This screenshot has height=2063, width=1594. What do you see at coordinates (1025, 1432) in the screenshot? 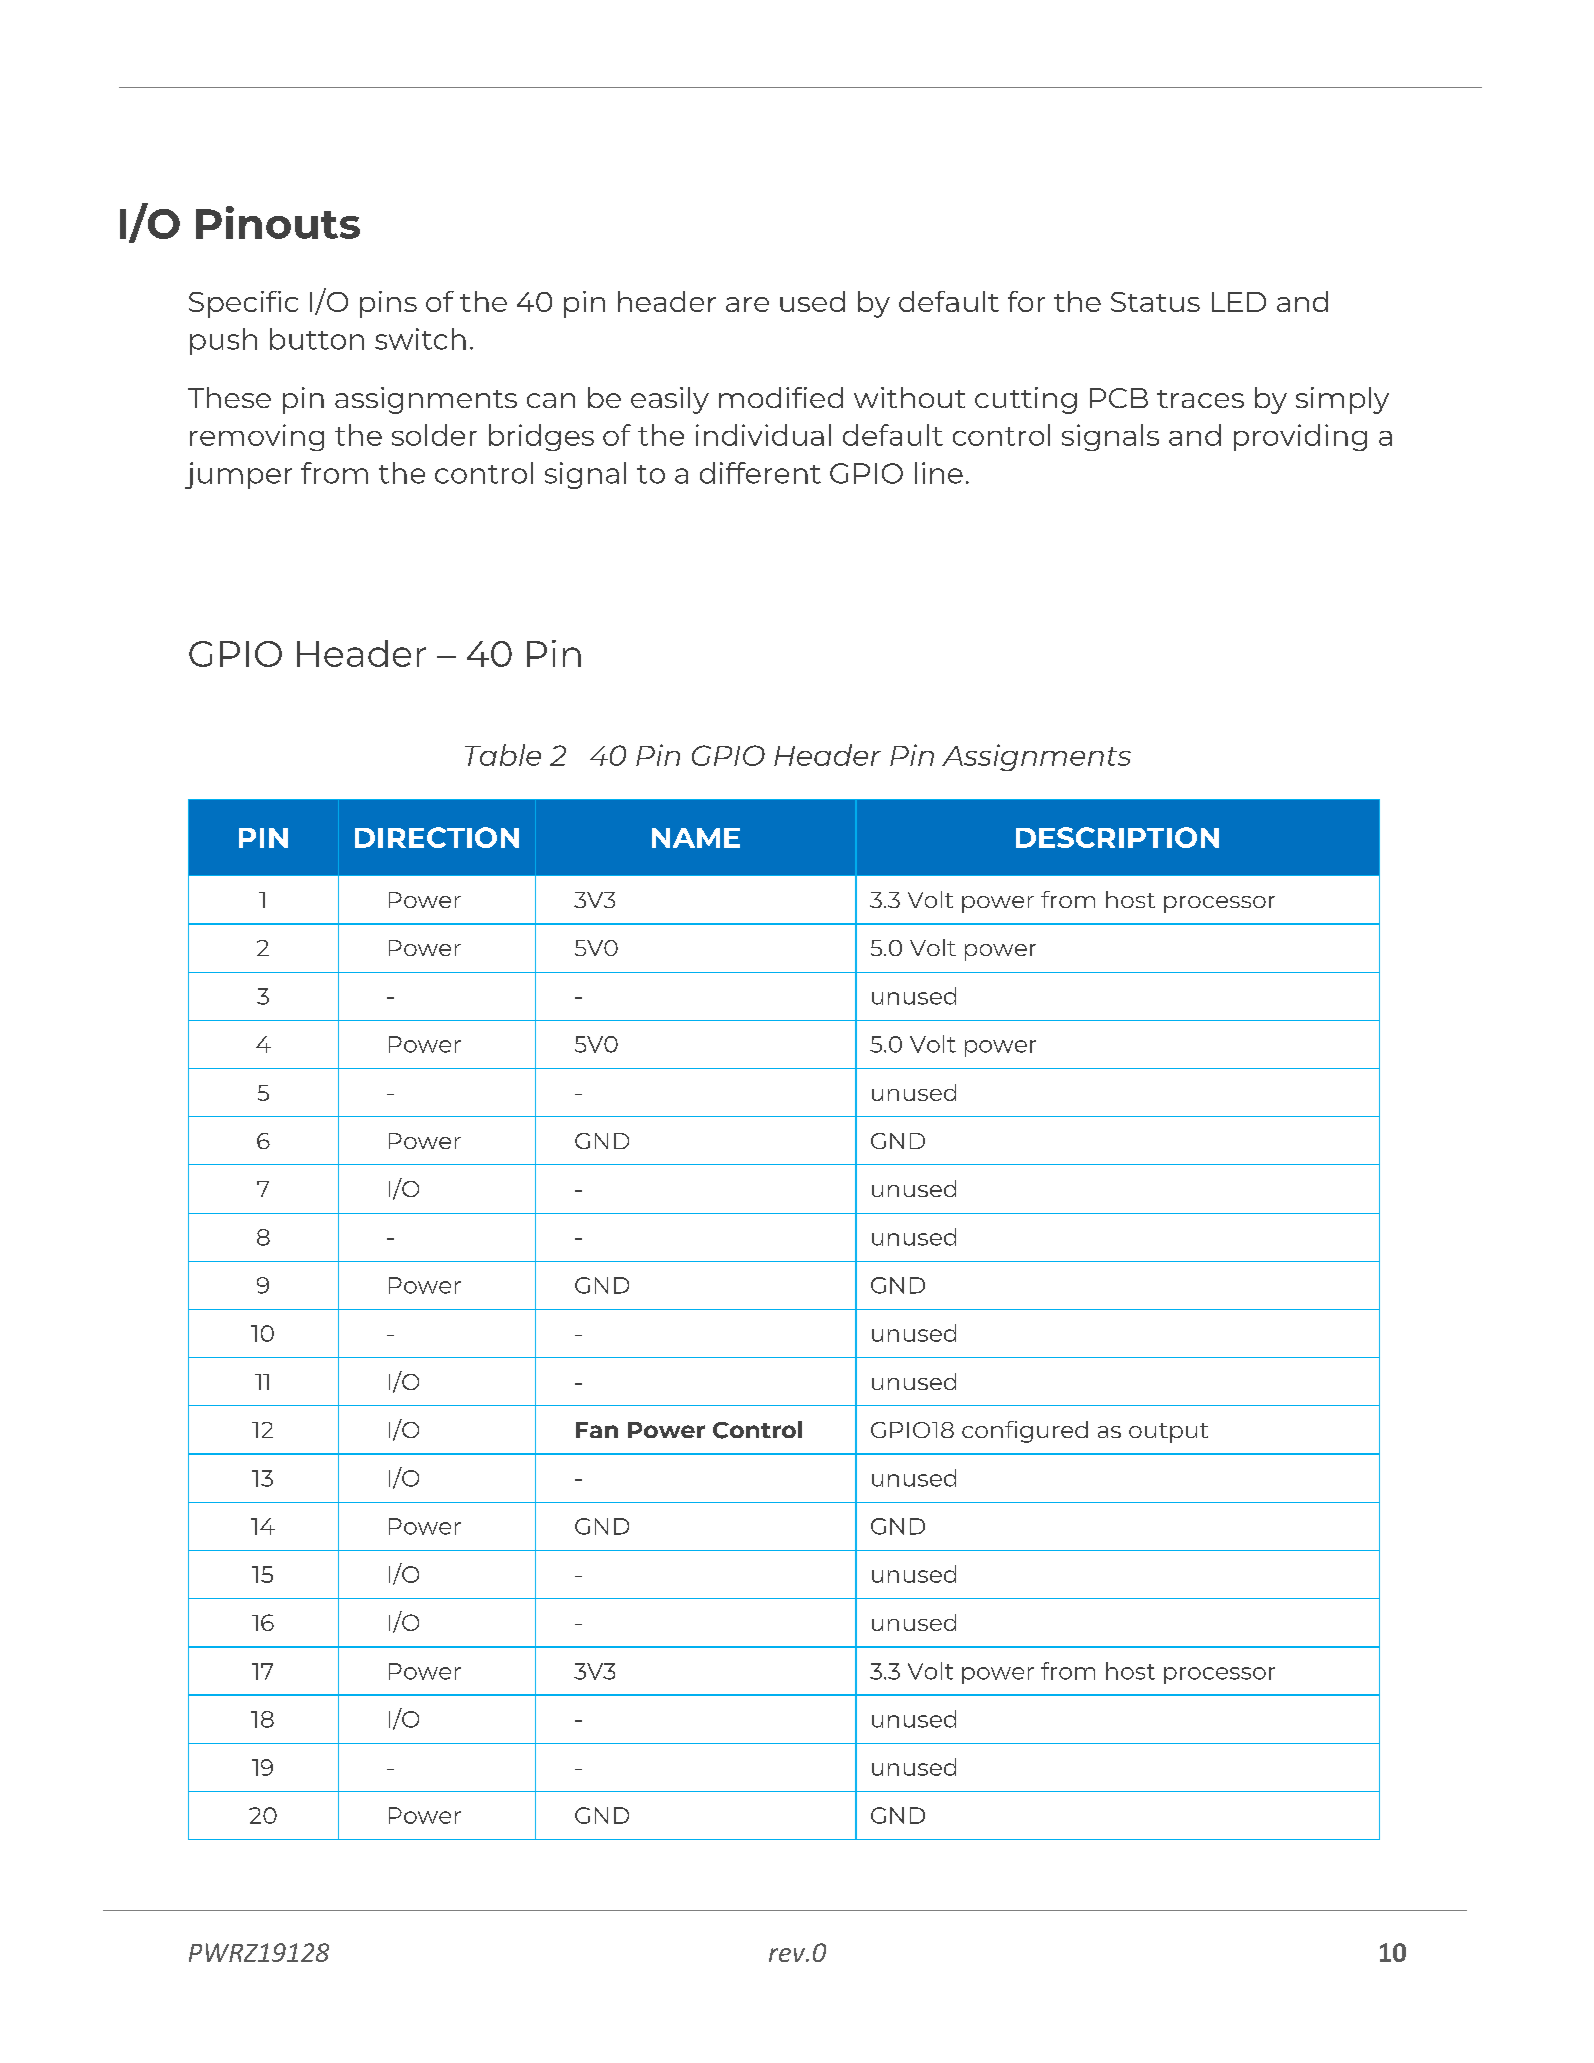
I see `configured` at bounding box center [1025, 1432].
